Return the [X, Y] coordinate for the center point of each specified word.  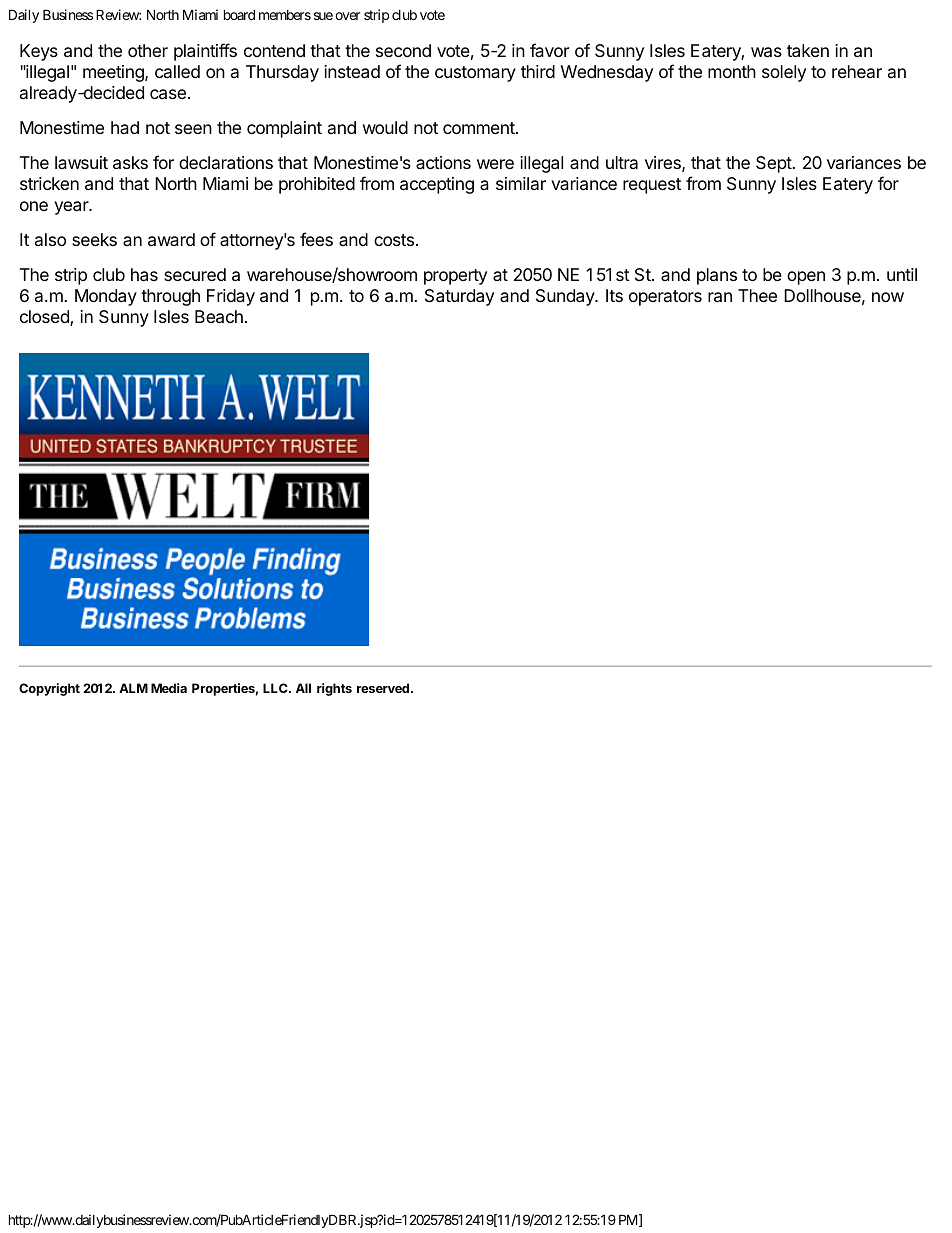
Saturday [459, 297]
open [806, 278]
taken [808, 51]
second [403, 50]
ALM [133, 688]
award [171, 240]
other [148, 50]
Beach [219, 317]
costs [394, 240]
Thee [757, 295]
